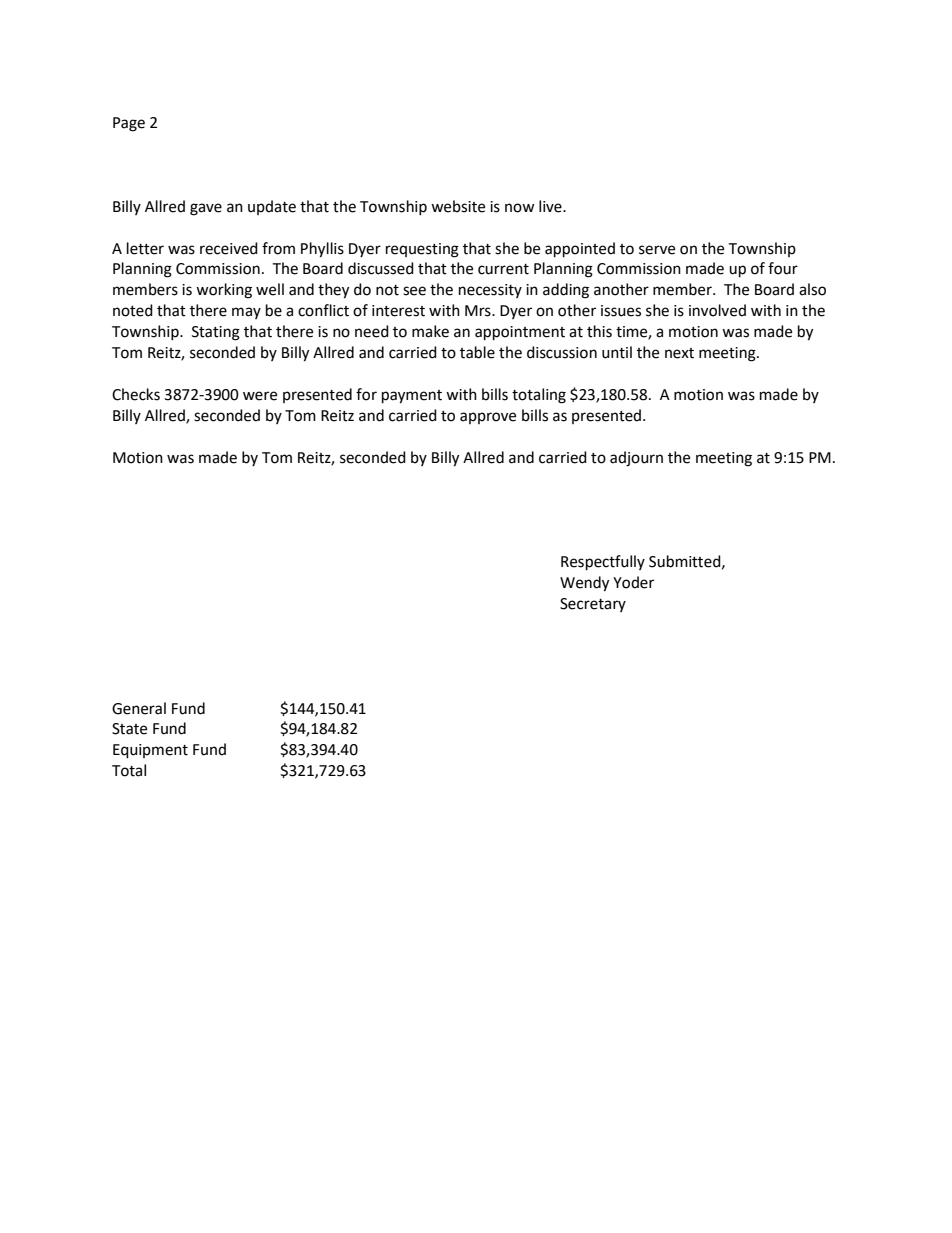  What do you see at coordinates (593, 605) in the screenshot?
I see `Secretary` at bounding box center [593, 605].
